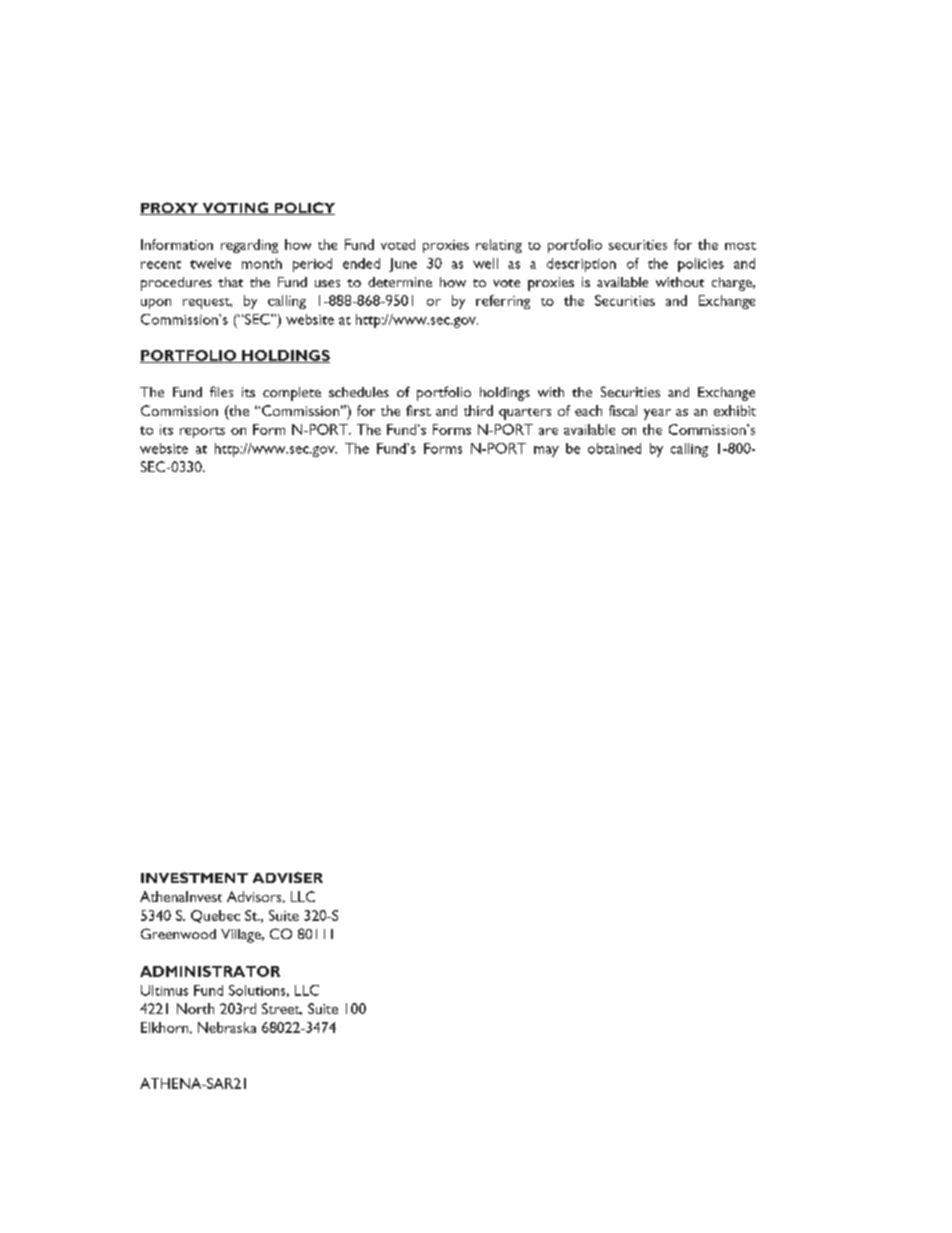 This document has width=952, height=1233. Describe the element at coordinates (657, 414) in the document. I see `year` at that location.
